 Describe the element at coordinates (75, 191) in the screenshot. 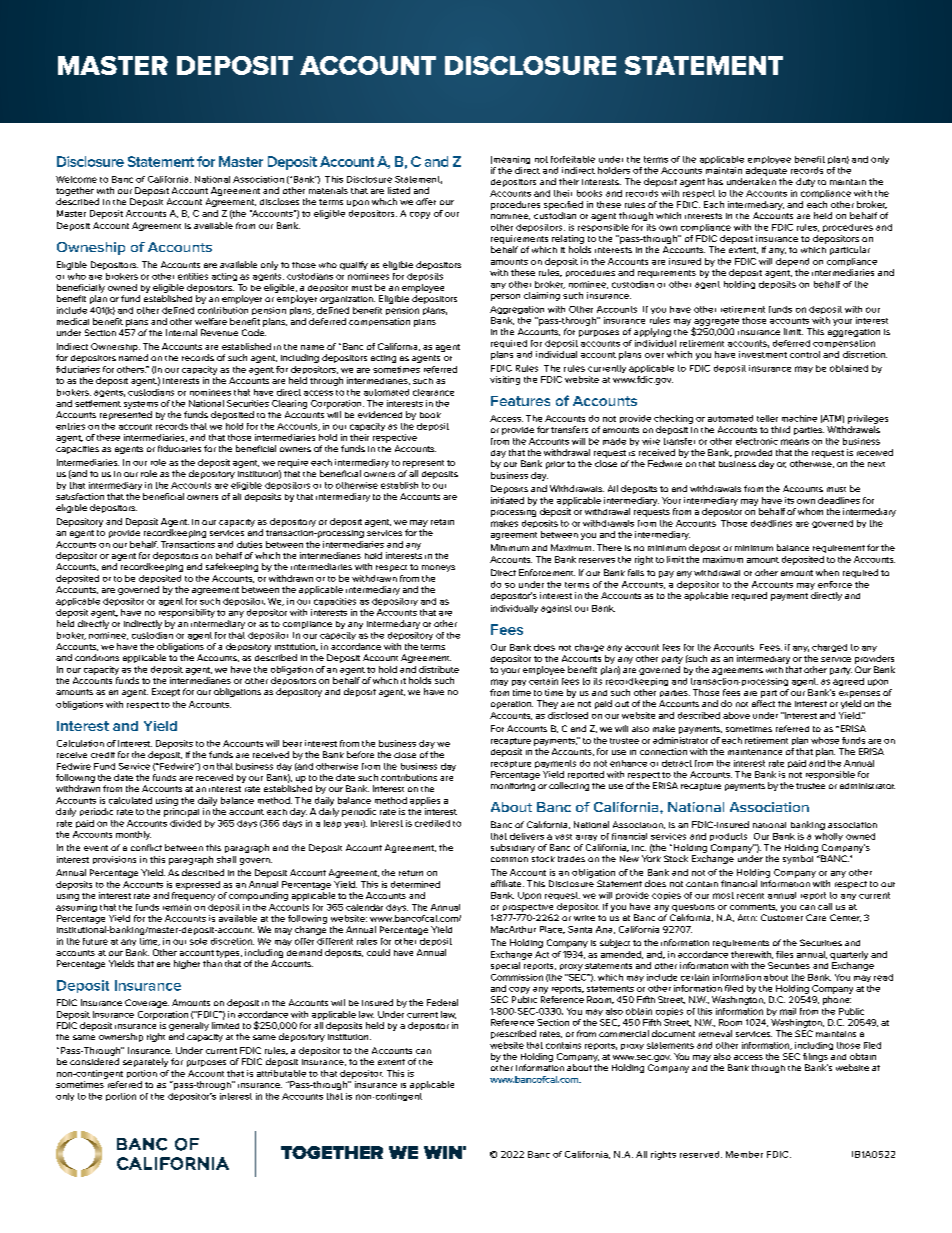

I see `together` at that location.
